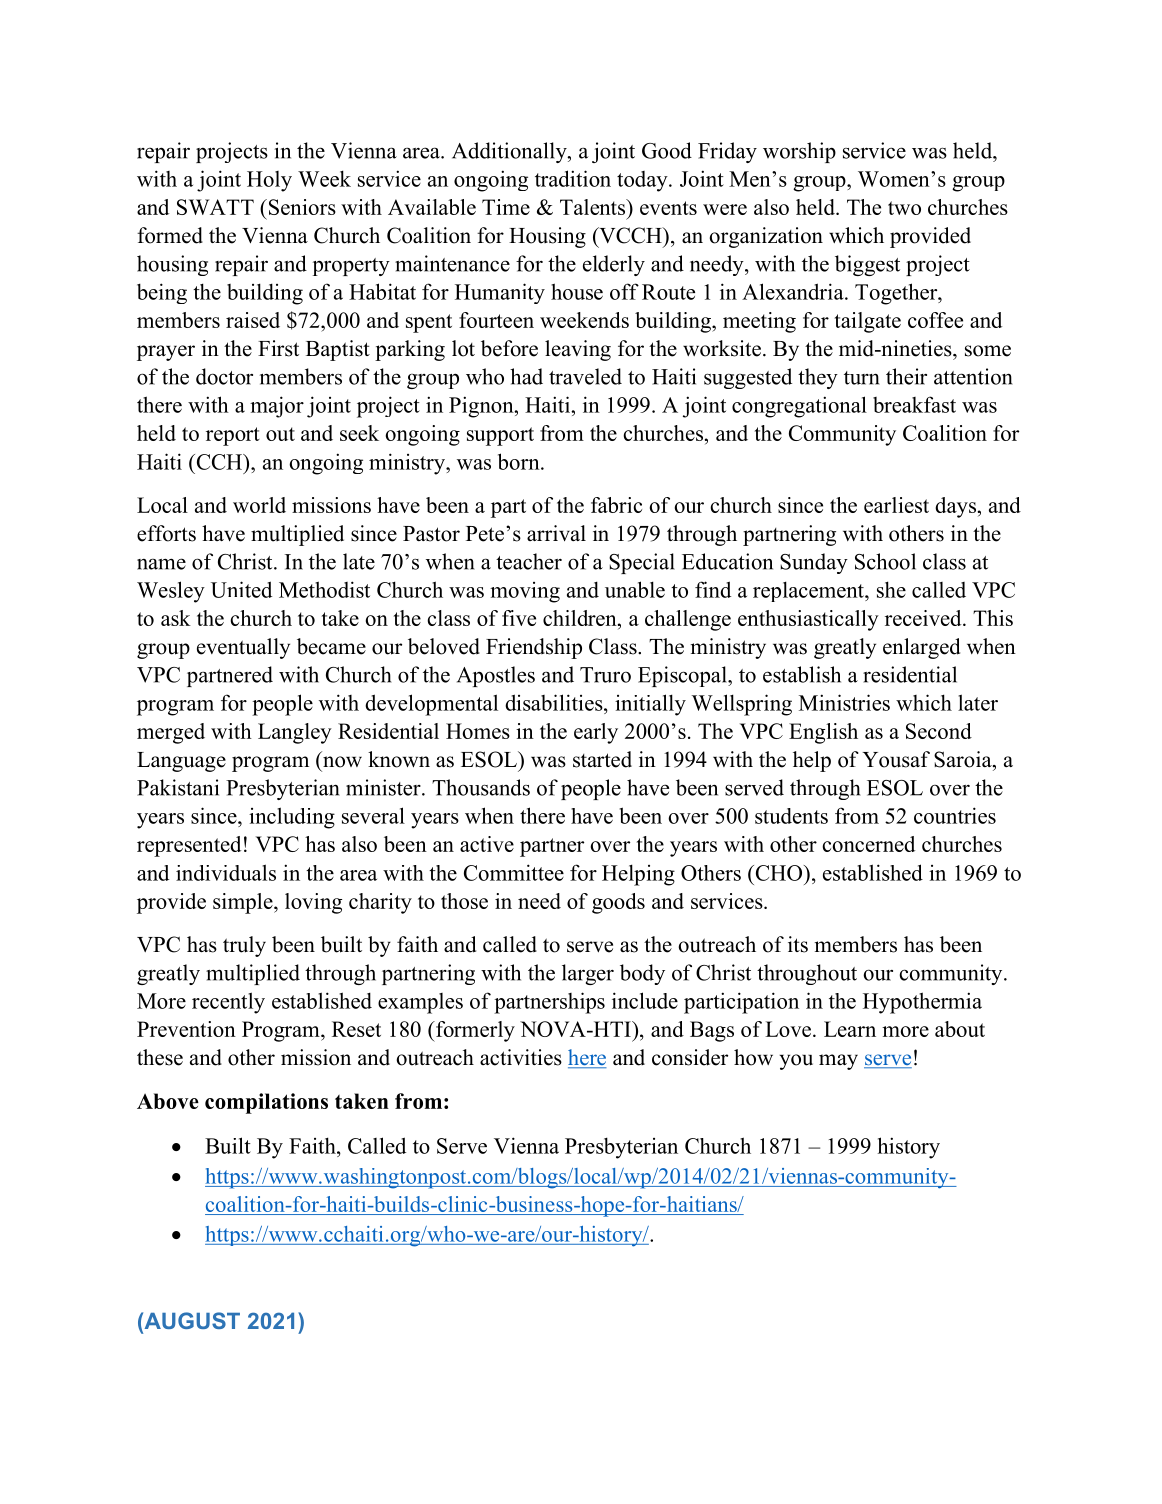 Image resolution: width=1162 pixels, height=1504 pixels. I want to click on earliest, so click(896, 505).
